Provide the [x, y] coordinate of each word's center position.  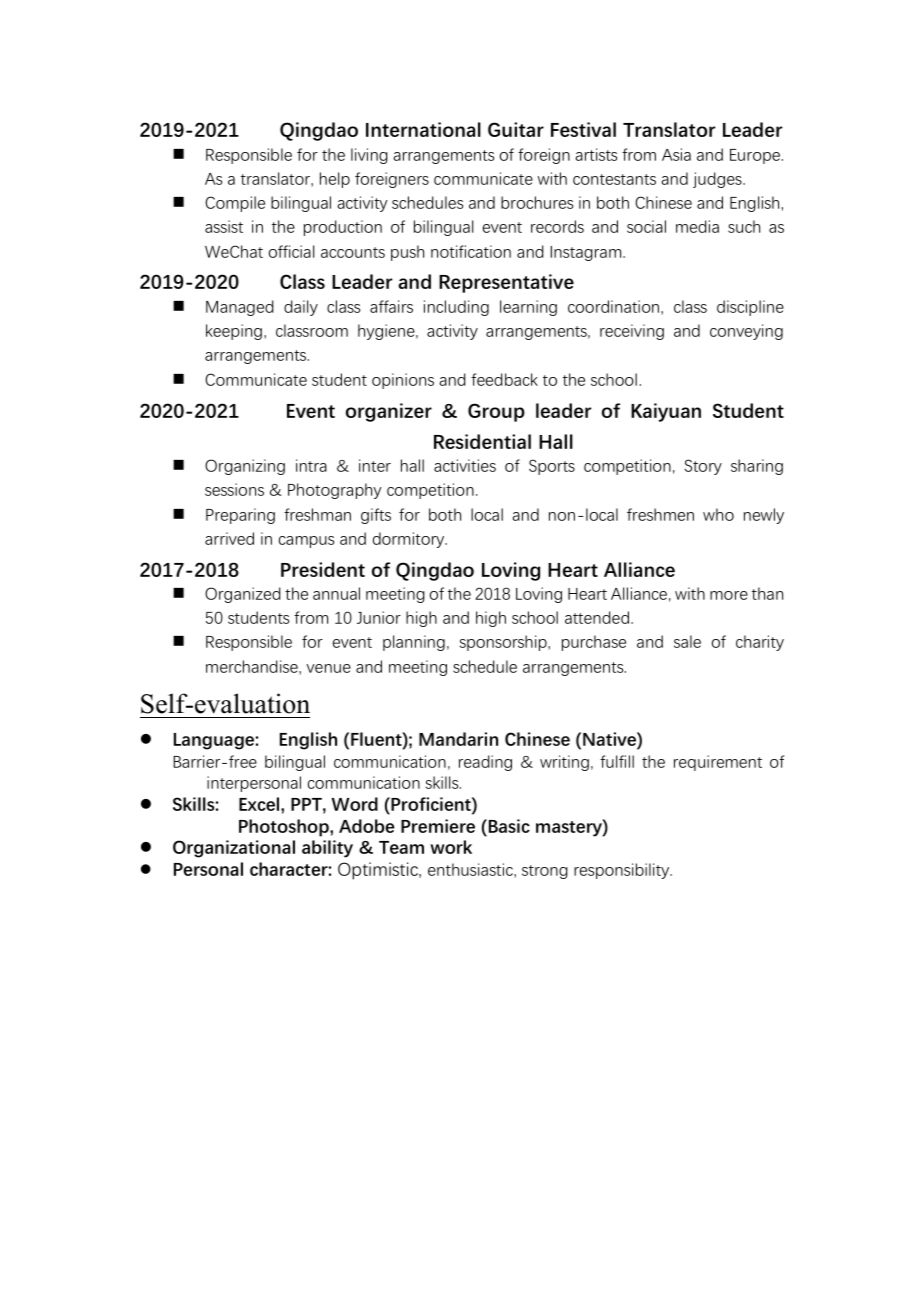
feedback [504, 379]
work [451, 847]
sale [687, 641]
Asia [676, 154]
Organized [243, 595]
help [335, 180]
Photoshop [285, 828]
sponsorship [504, 643]
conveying [746, 332]
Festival [583, 129]
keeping [234, 332]
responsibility [623, 871]
